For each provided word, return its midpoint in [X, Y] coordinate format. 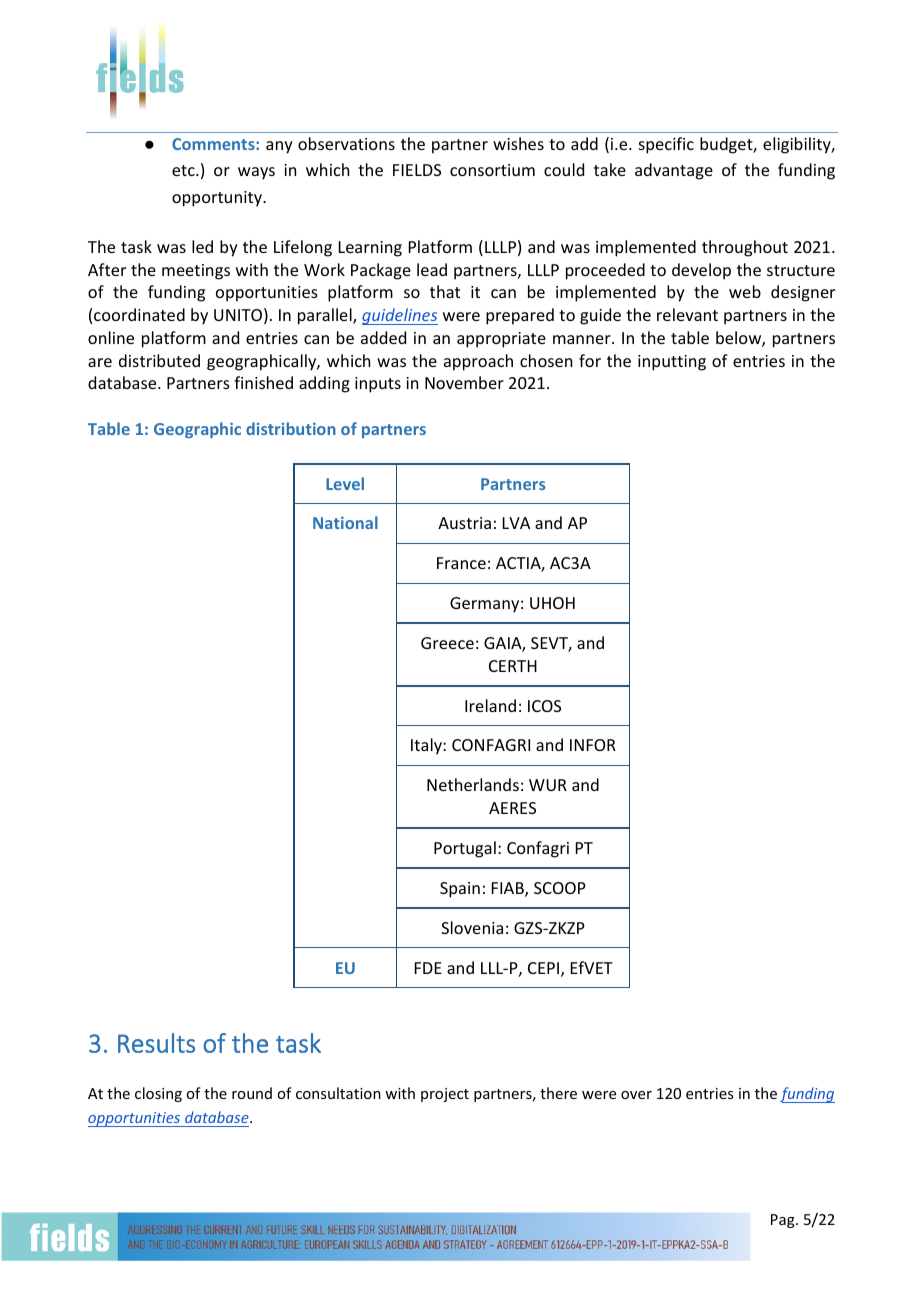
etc [184, 170]
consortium [492, 170]
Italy [427, 746]
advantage [674, 171]
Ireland [490, 705]
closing [158, 1094]
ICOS [544, 706]
